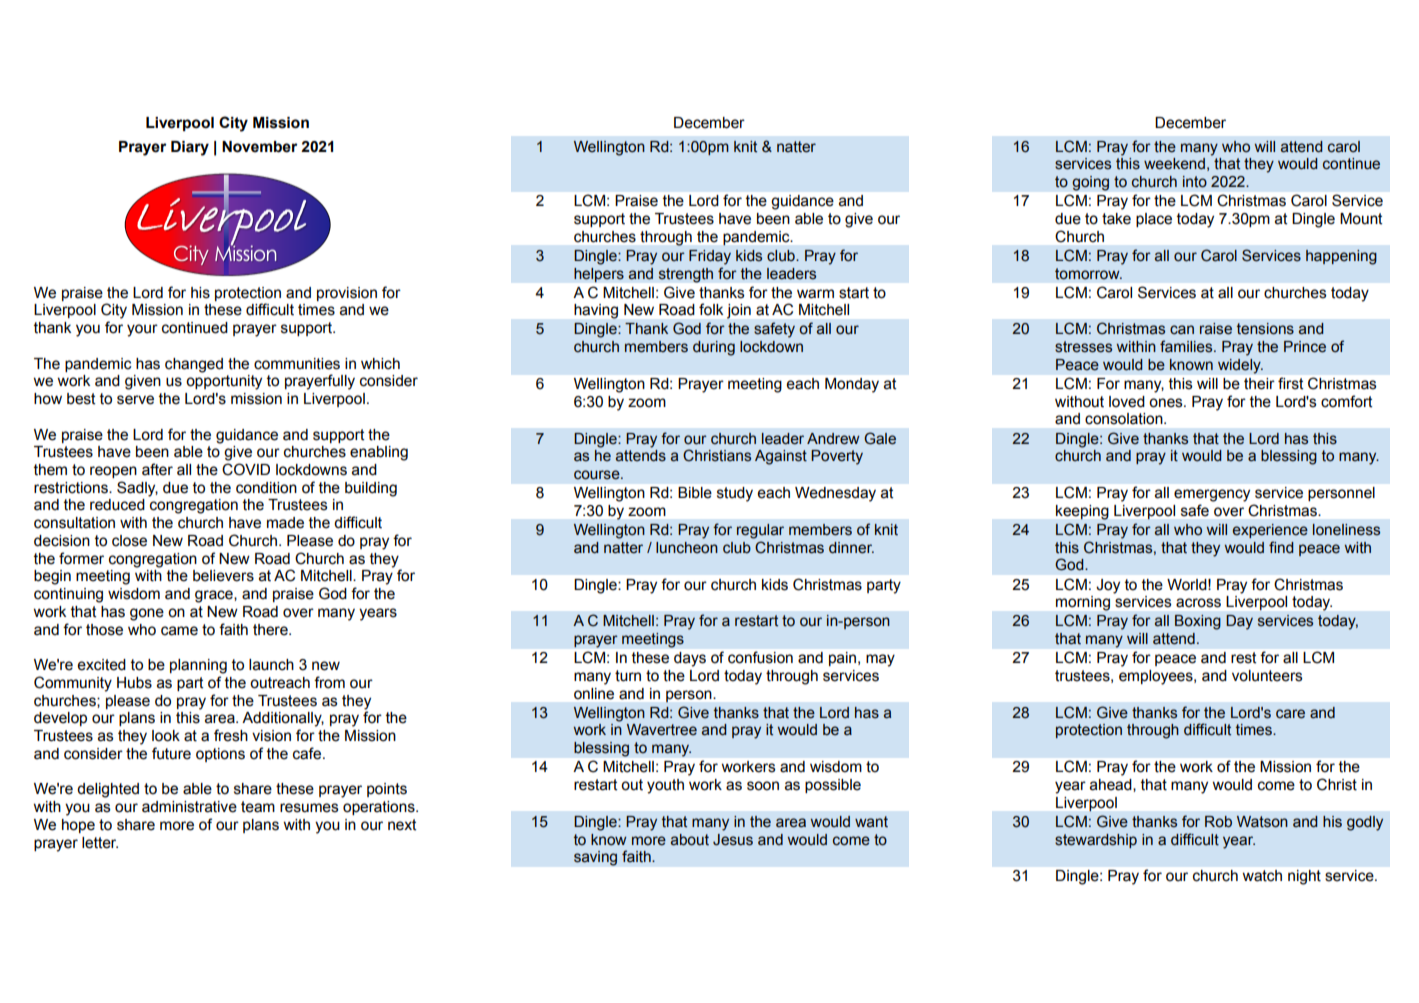 This screenshot has width=1419, height=1003. What do you see at coordinates (1174, 164) in the screenshot?
I see `weekend` at bounding box center [1174, 164].
